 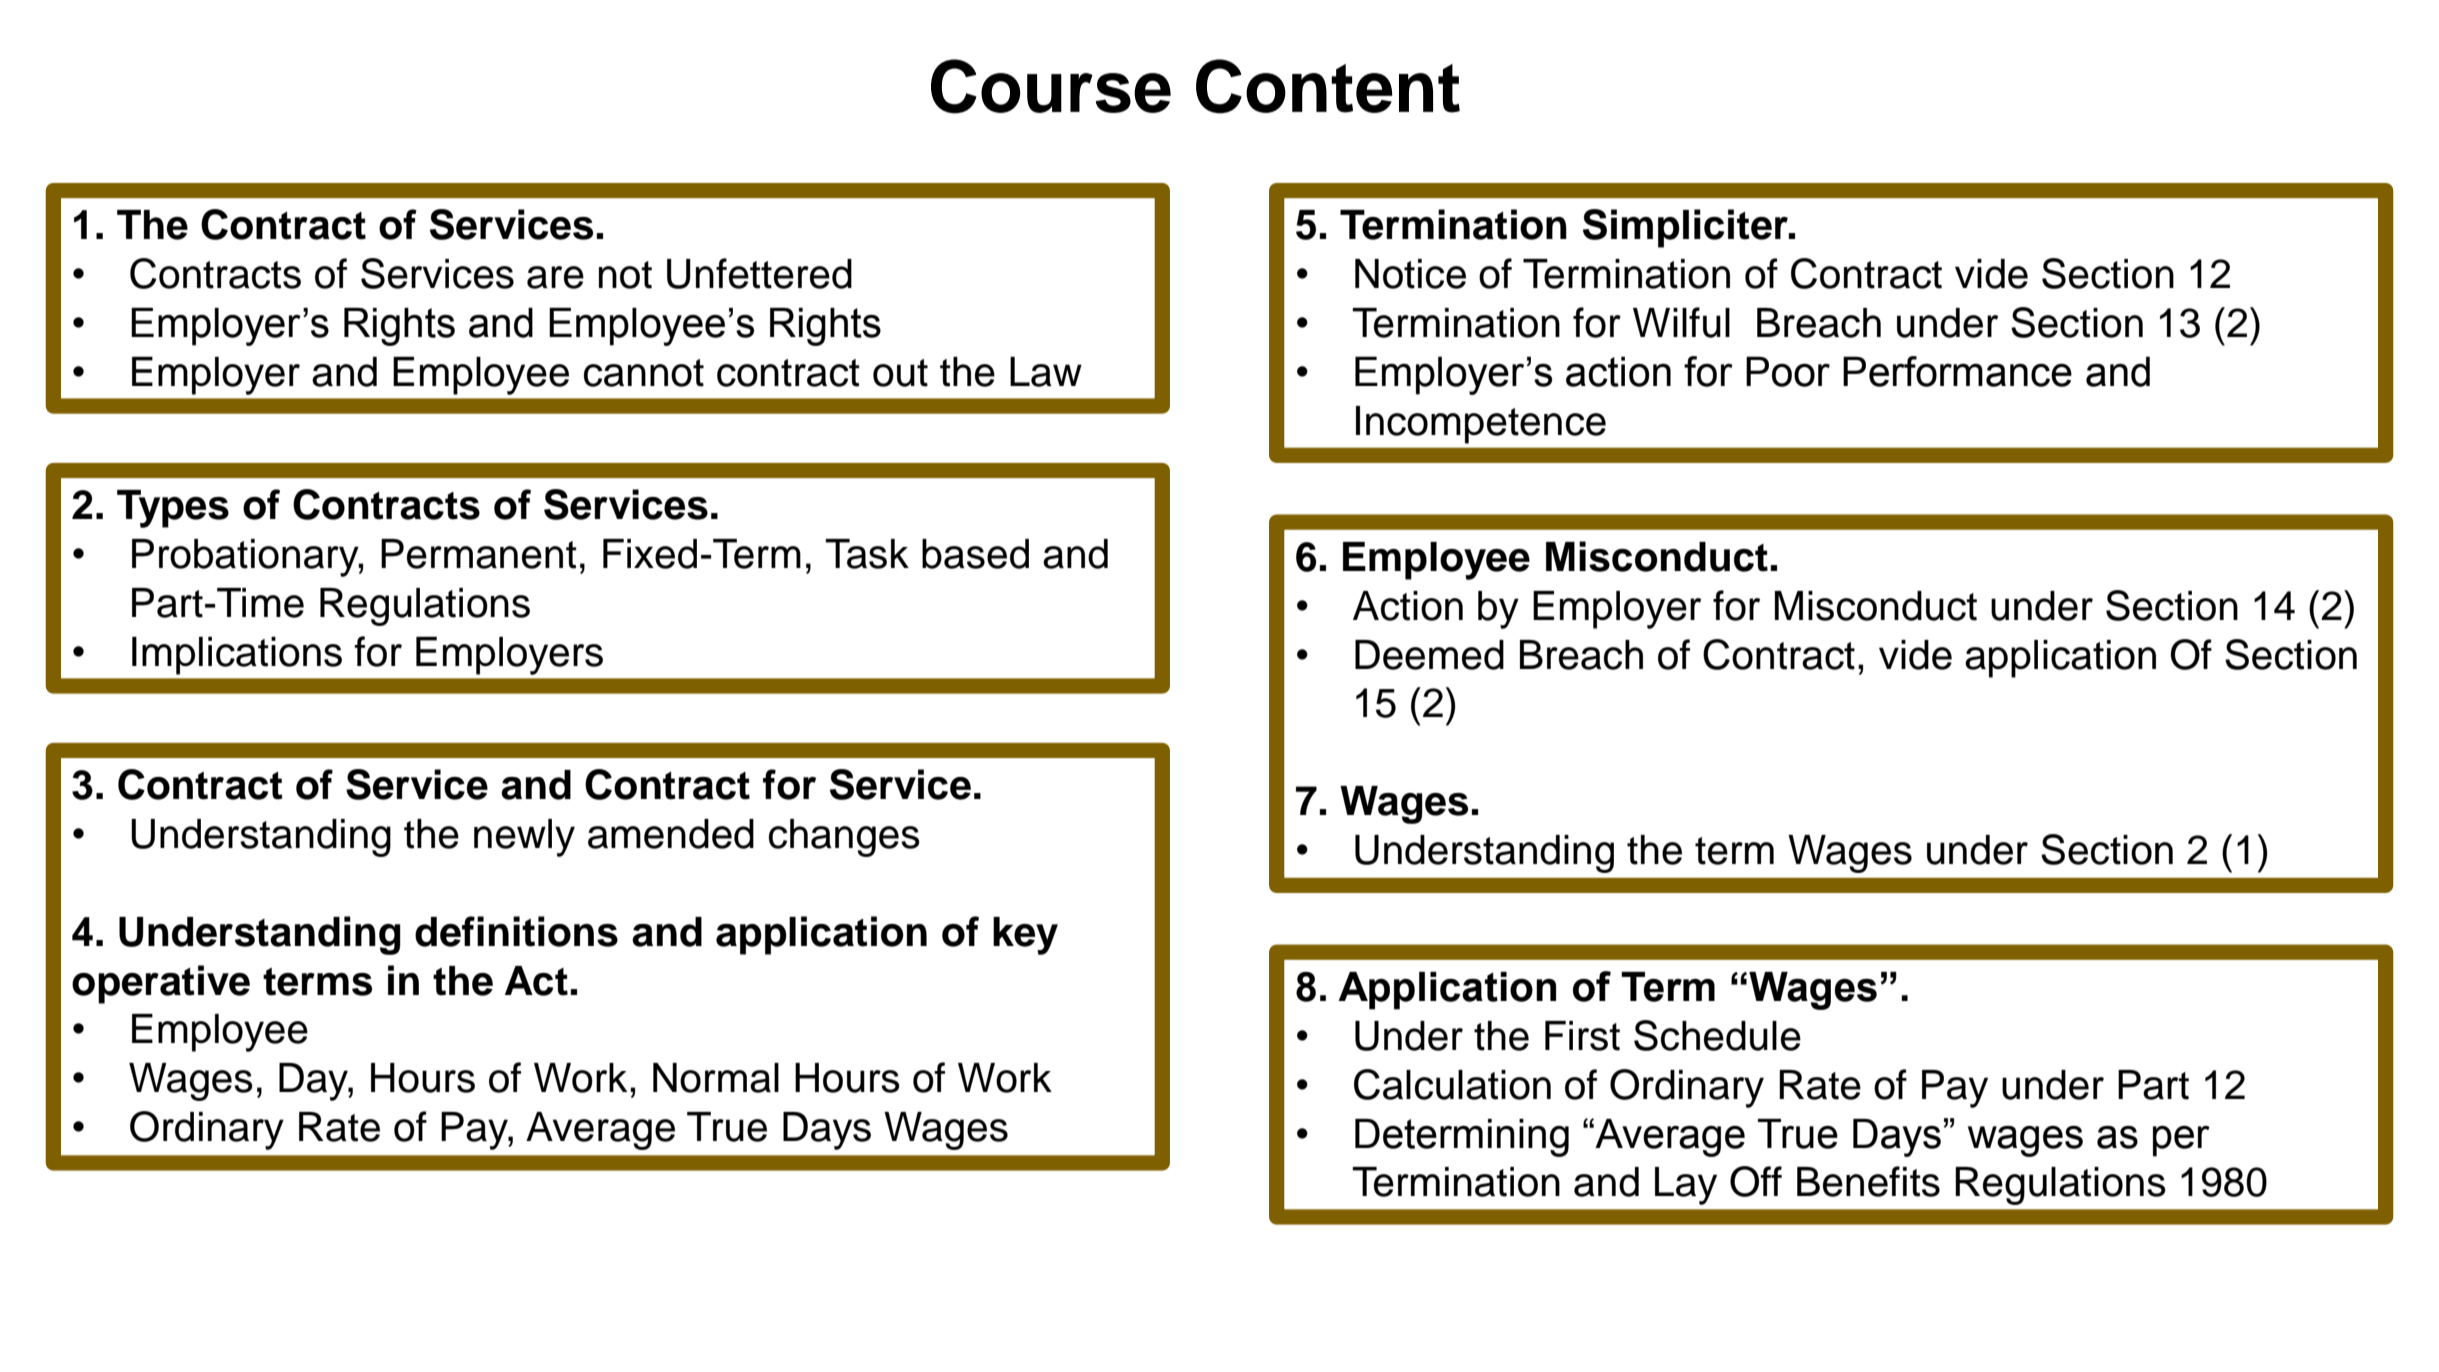 I want to click on Normal, so click(x=716, y=1078).
